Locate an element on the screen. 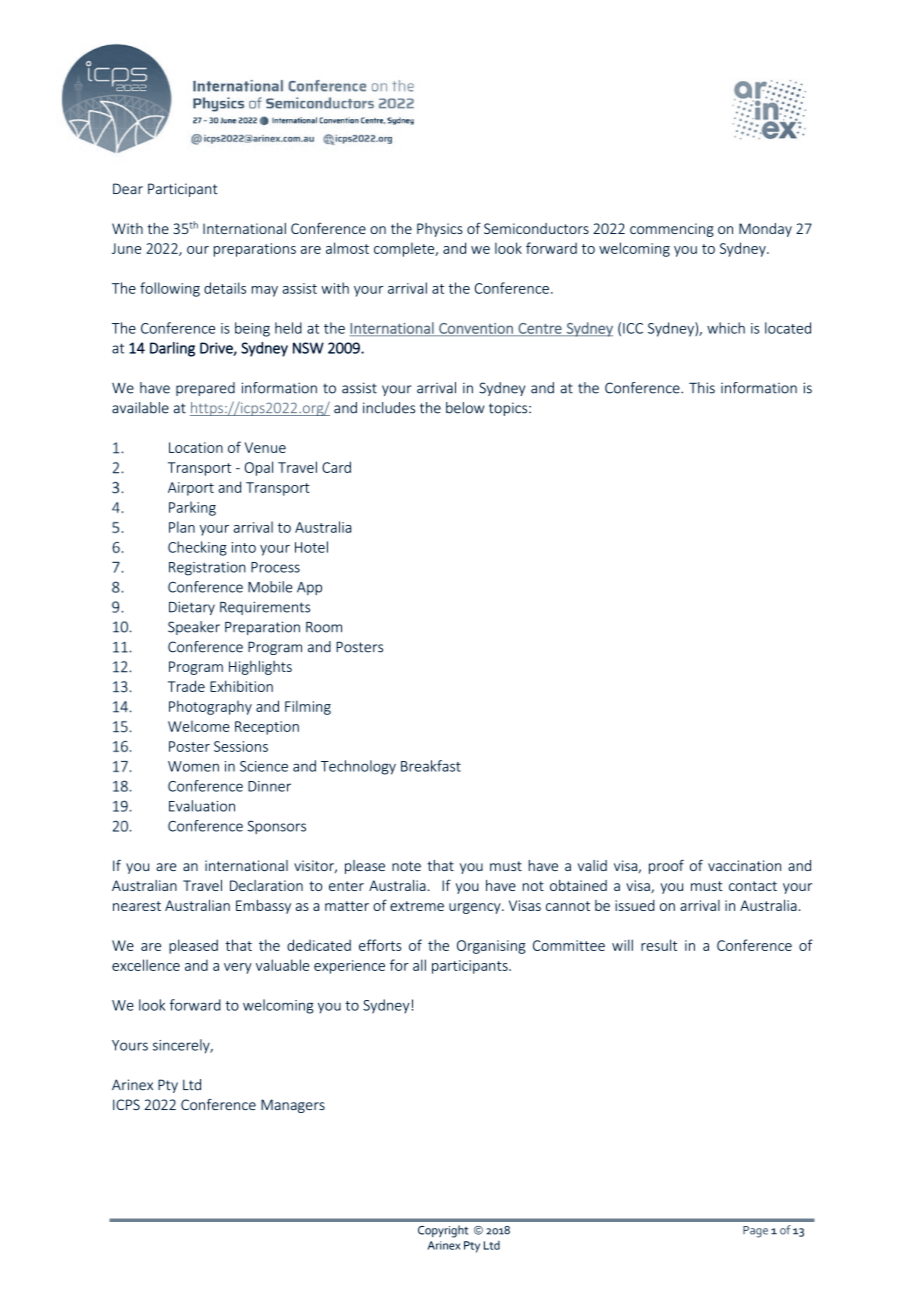  June is located at coordinates (126, 248).
